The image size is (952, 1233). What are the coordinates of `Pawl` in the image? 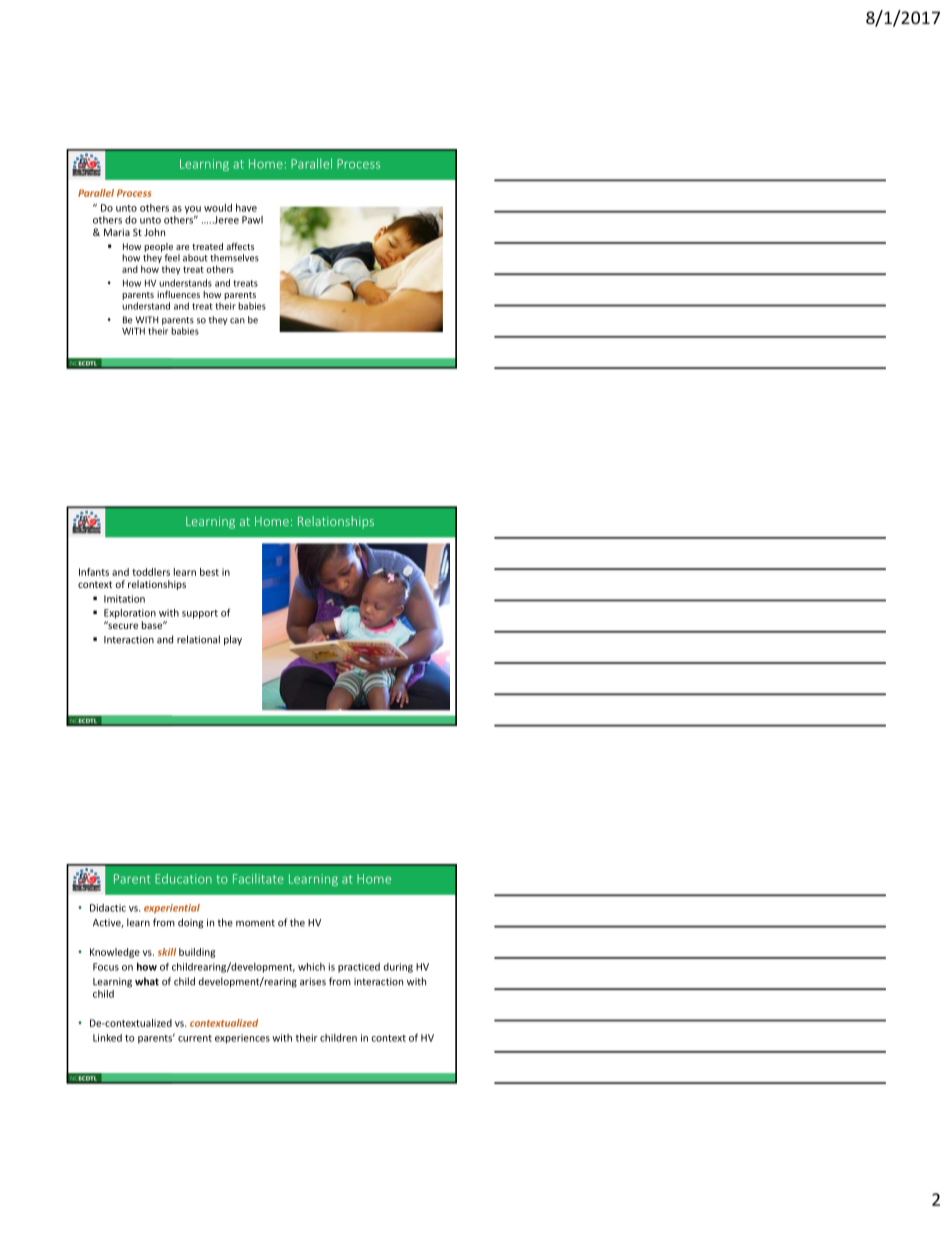 It's located at (252, 220).
